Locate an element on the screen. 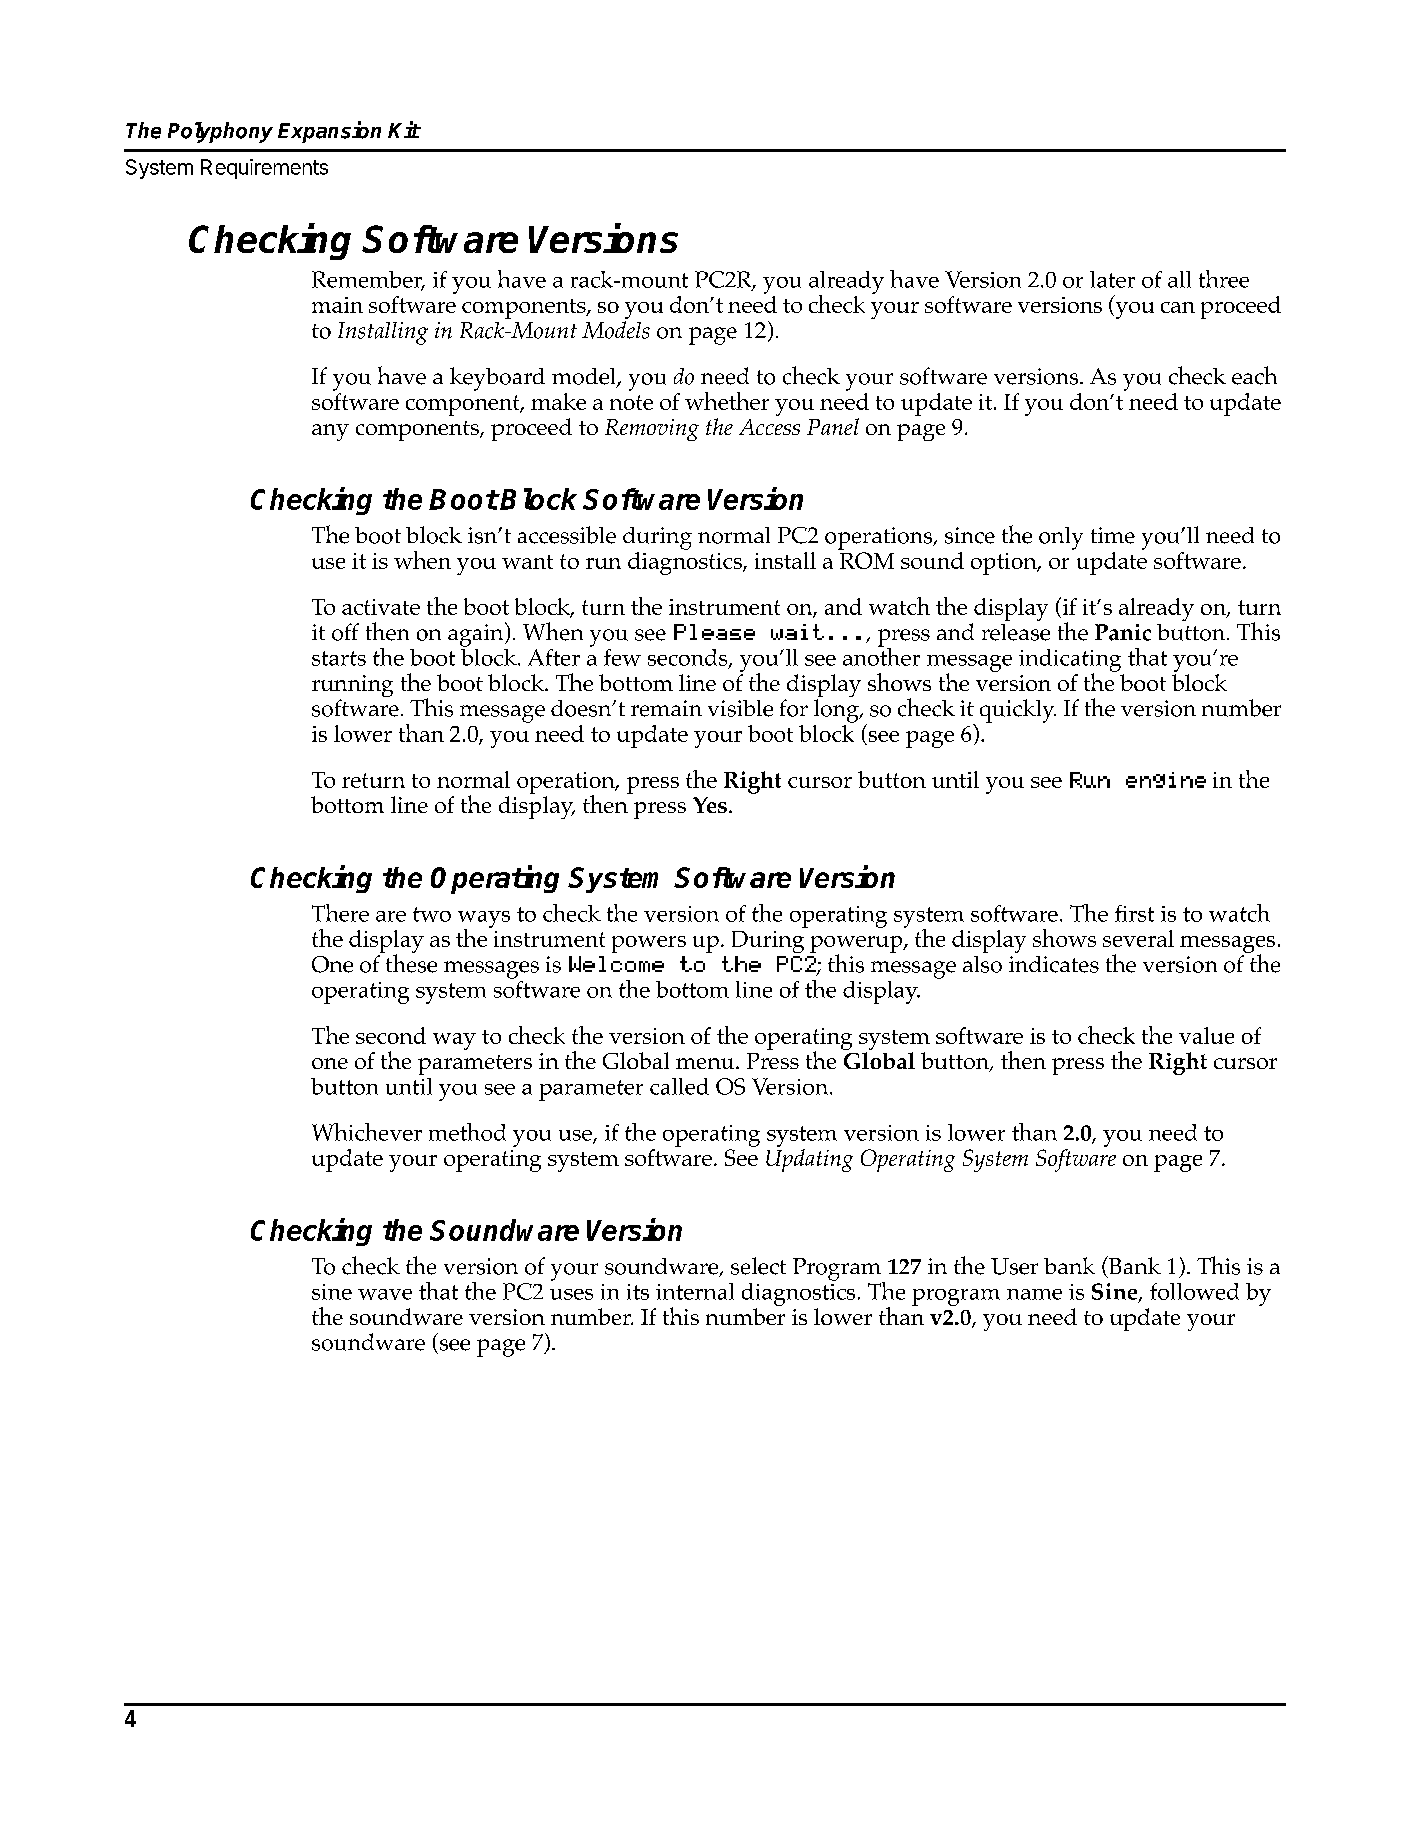  indicating is located at coordinates (1070, 661).
